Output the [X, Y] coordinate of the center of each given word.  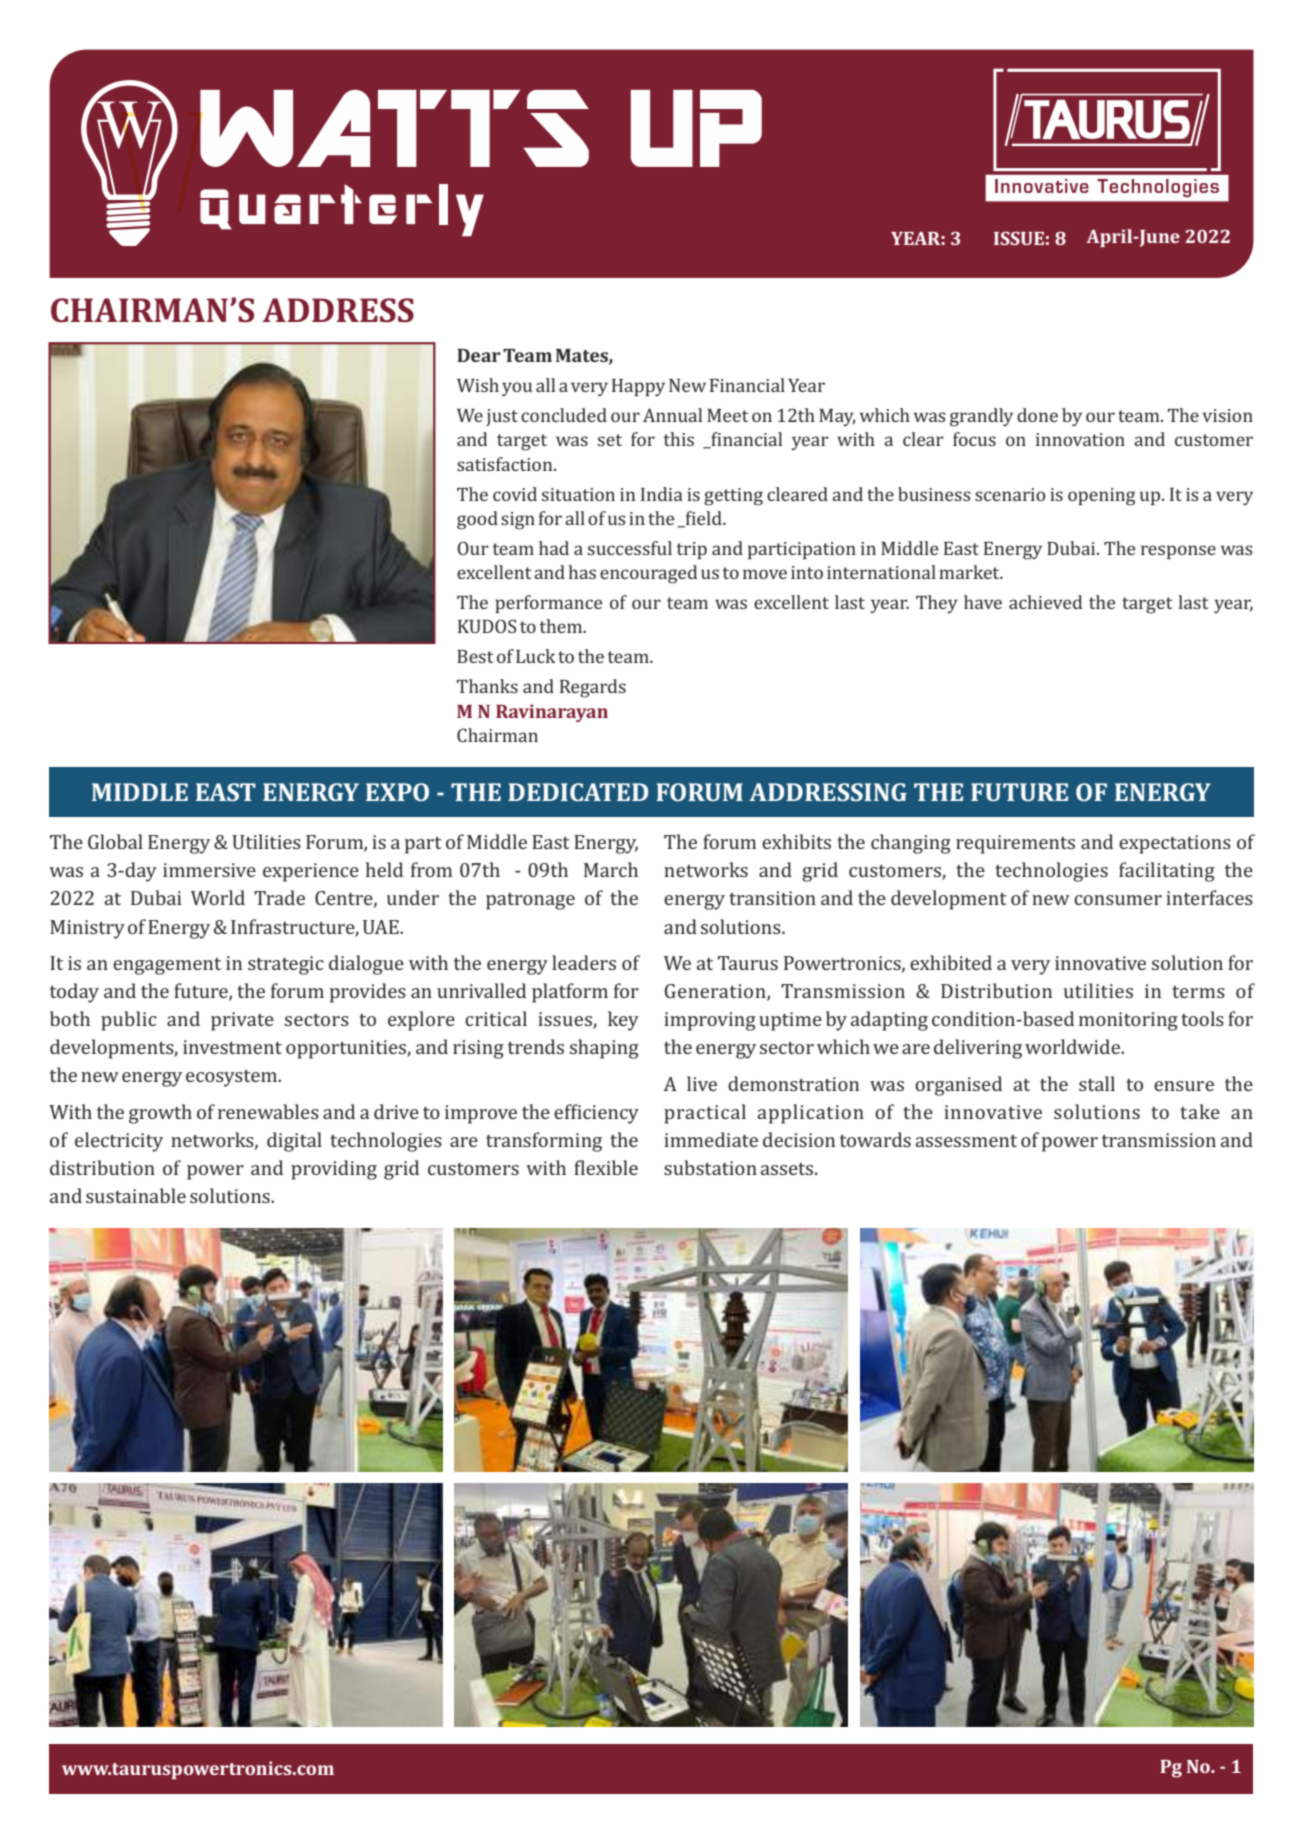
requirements [1015, 844]
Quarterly [342, 210]
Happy [638, 387]
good [477, 520]
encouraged [648, 574]
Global [115, 841]
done [1037, 415]
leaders [584, 962]
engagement [167, 966]
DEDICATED [578, 792]
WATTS [394, 128]
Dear [479, 355]
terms [1199, 992]
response [1178, 552]
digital [294, 1142]
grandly [981, 417]
